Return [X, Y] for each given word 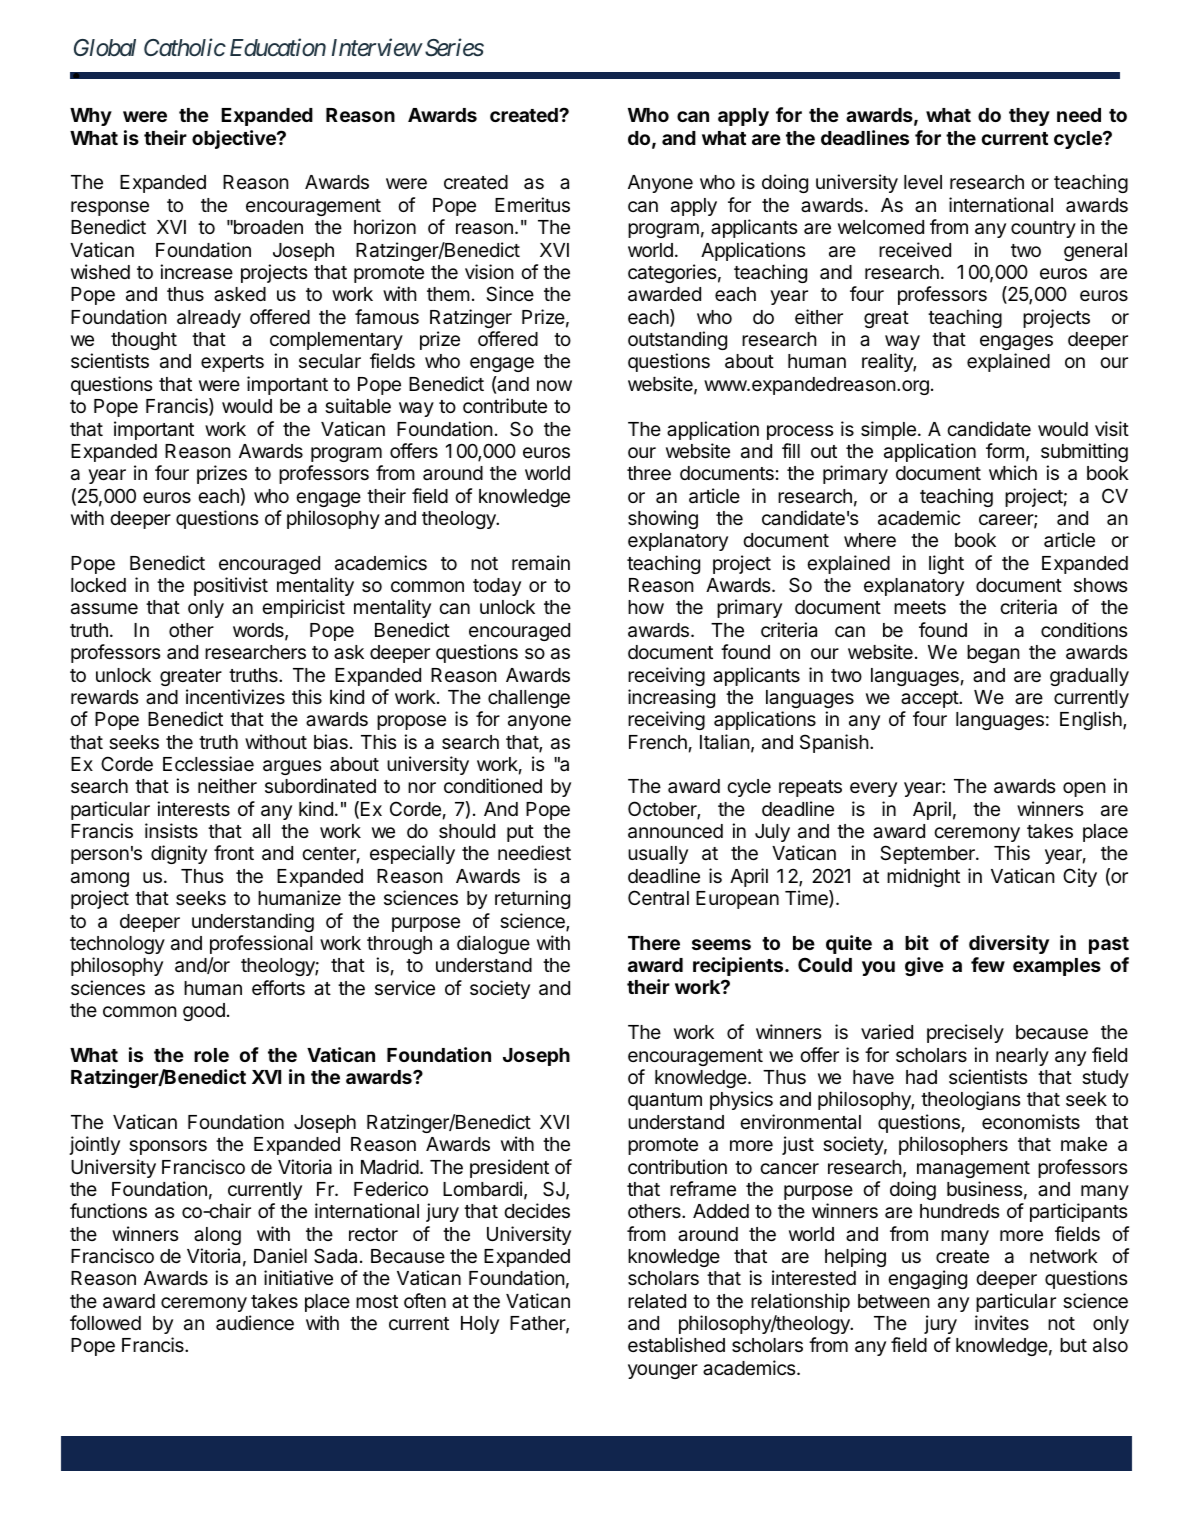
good [204, 1012]
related [657, 1301]
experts [232, 363]
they [1029, 117]
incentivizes [235, 696]
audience [255, 1322]
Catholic [185, 47]
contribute [505, 405]
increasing [671, 698]
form [1005, 450]
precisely [965, 1033]
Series [454, 47]
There [654, 943]
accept [930, 699]
